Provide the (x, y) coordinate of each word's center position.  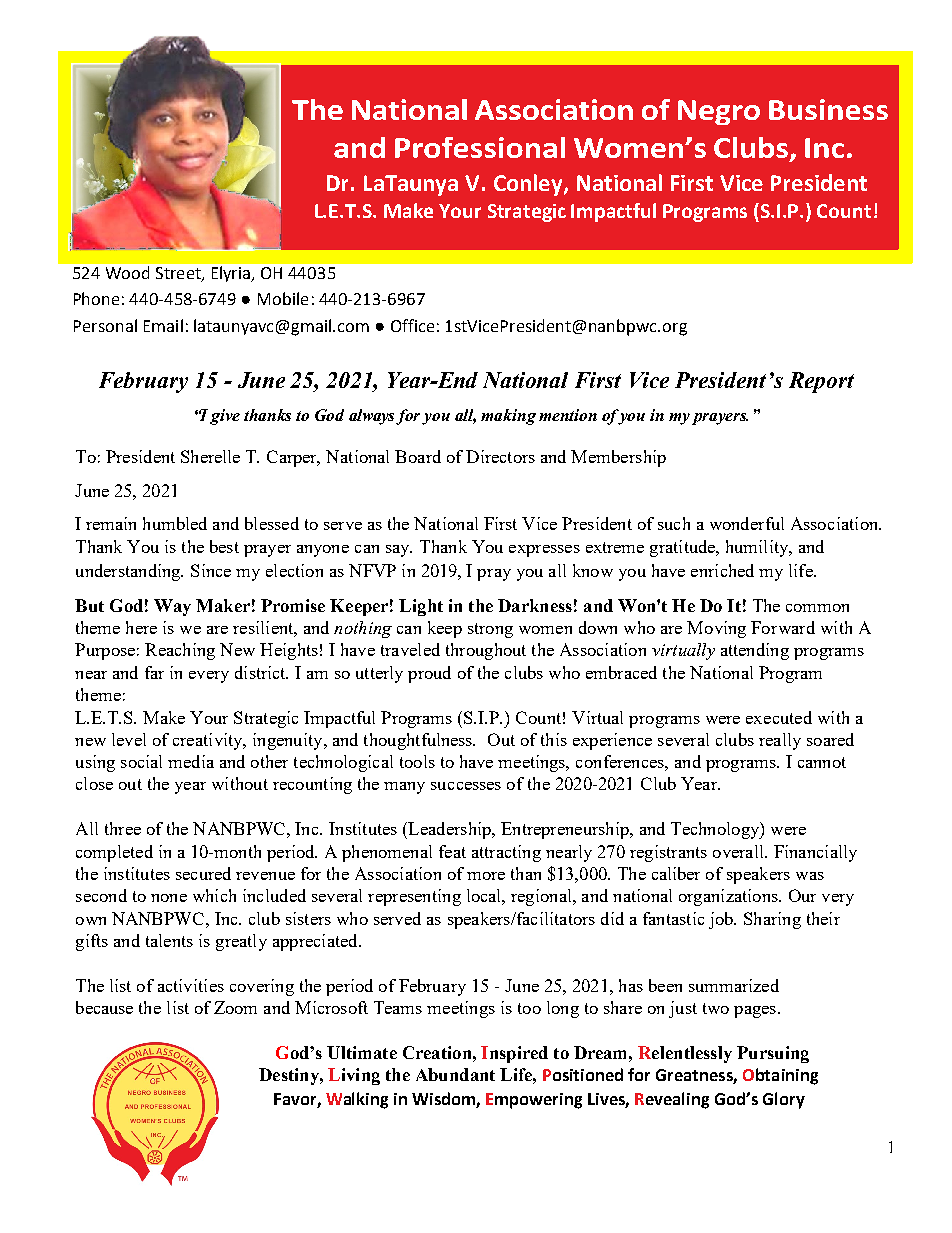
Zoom (235, 1007)
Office (412, 325)
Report (821, 382)
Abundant (455, 1074)
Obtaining (780, 1076)
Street (179, 274)
